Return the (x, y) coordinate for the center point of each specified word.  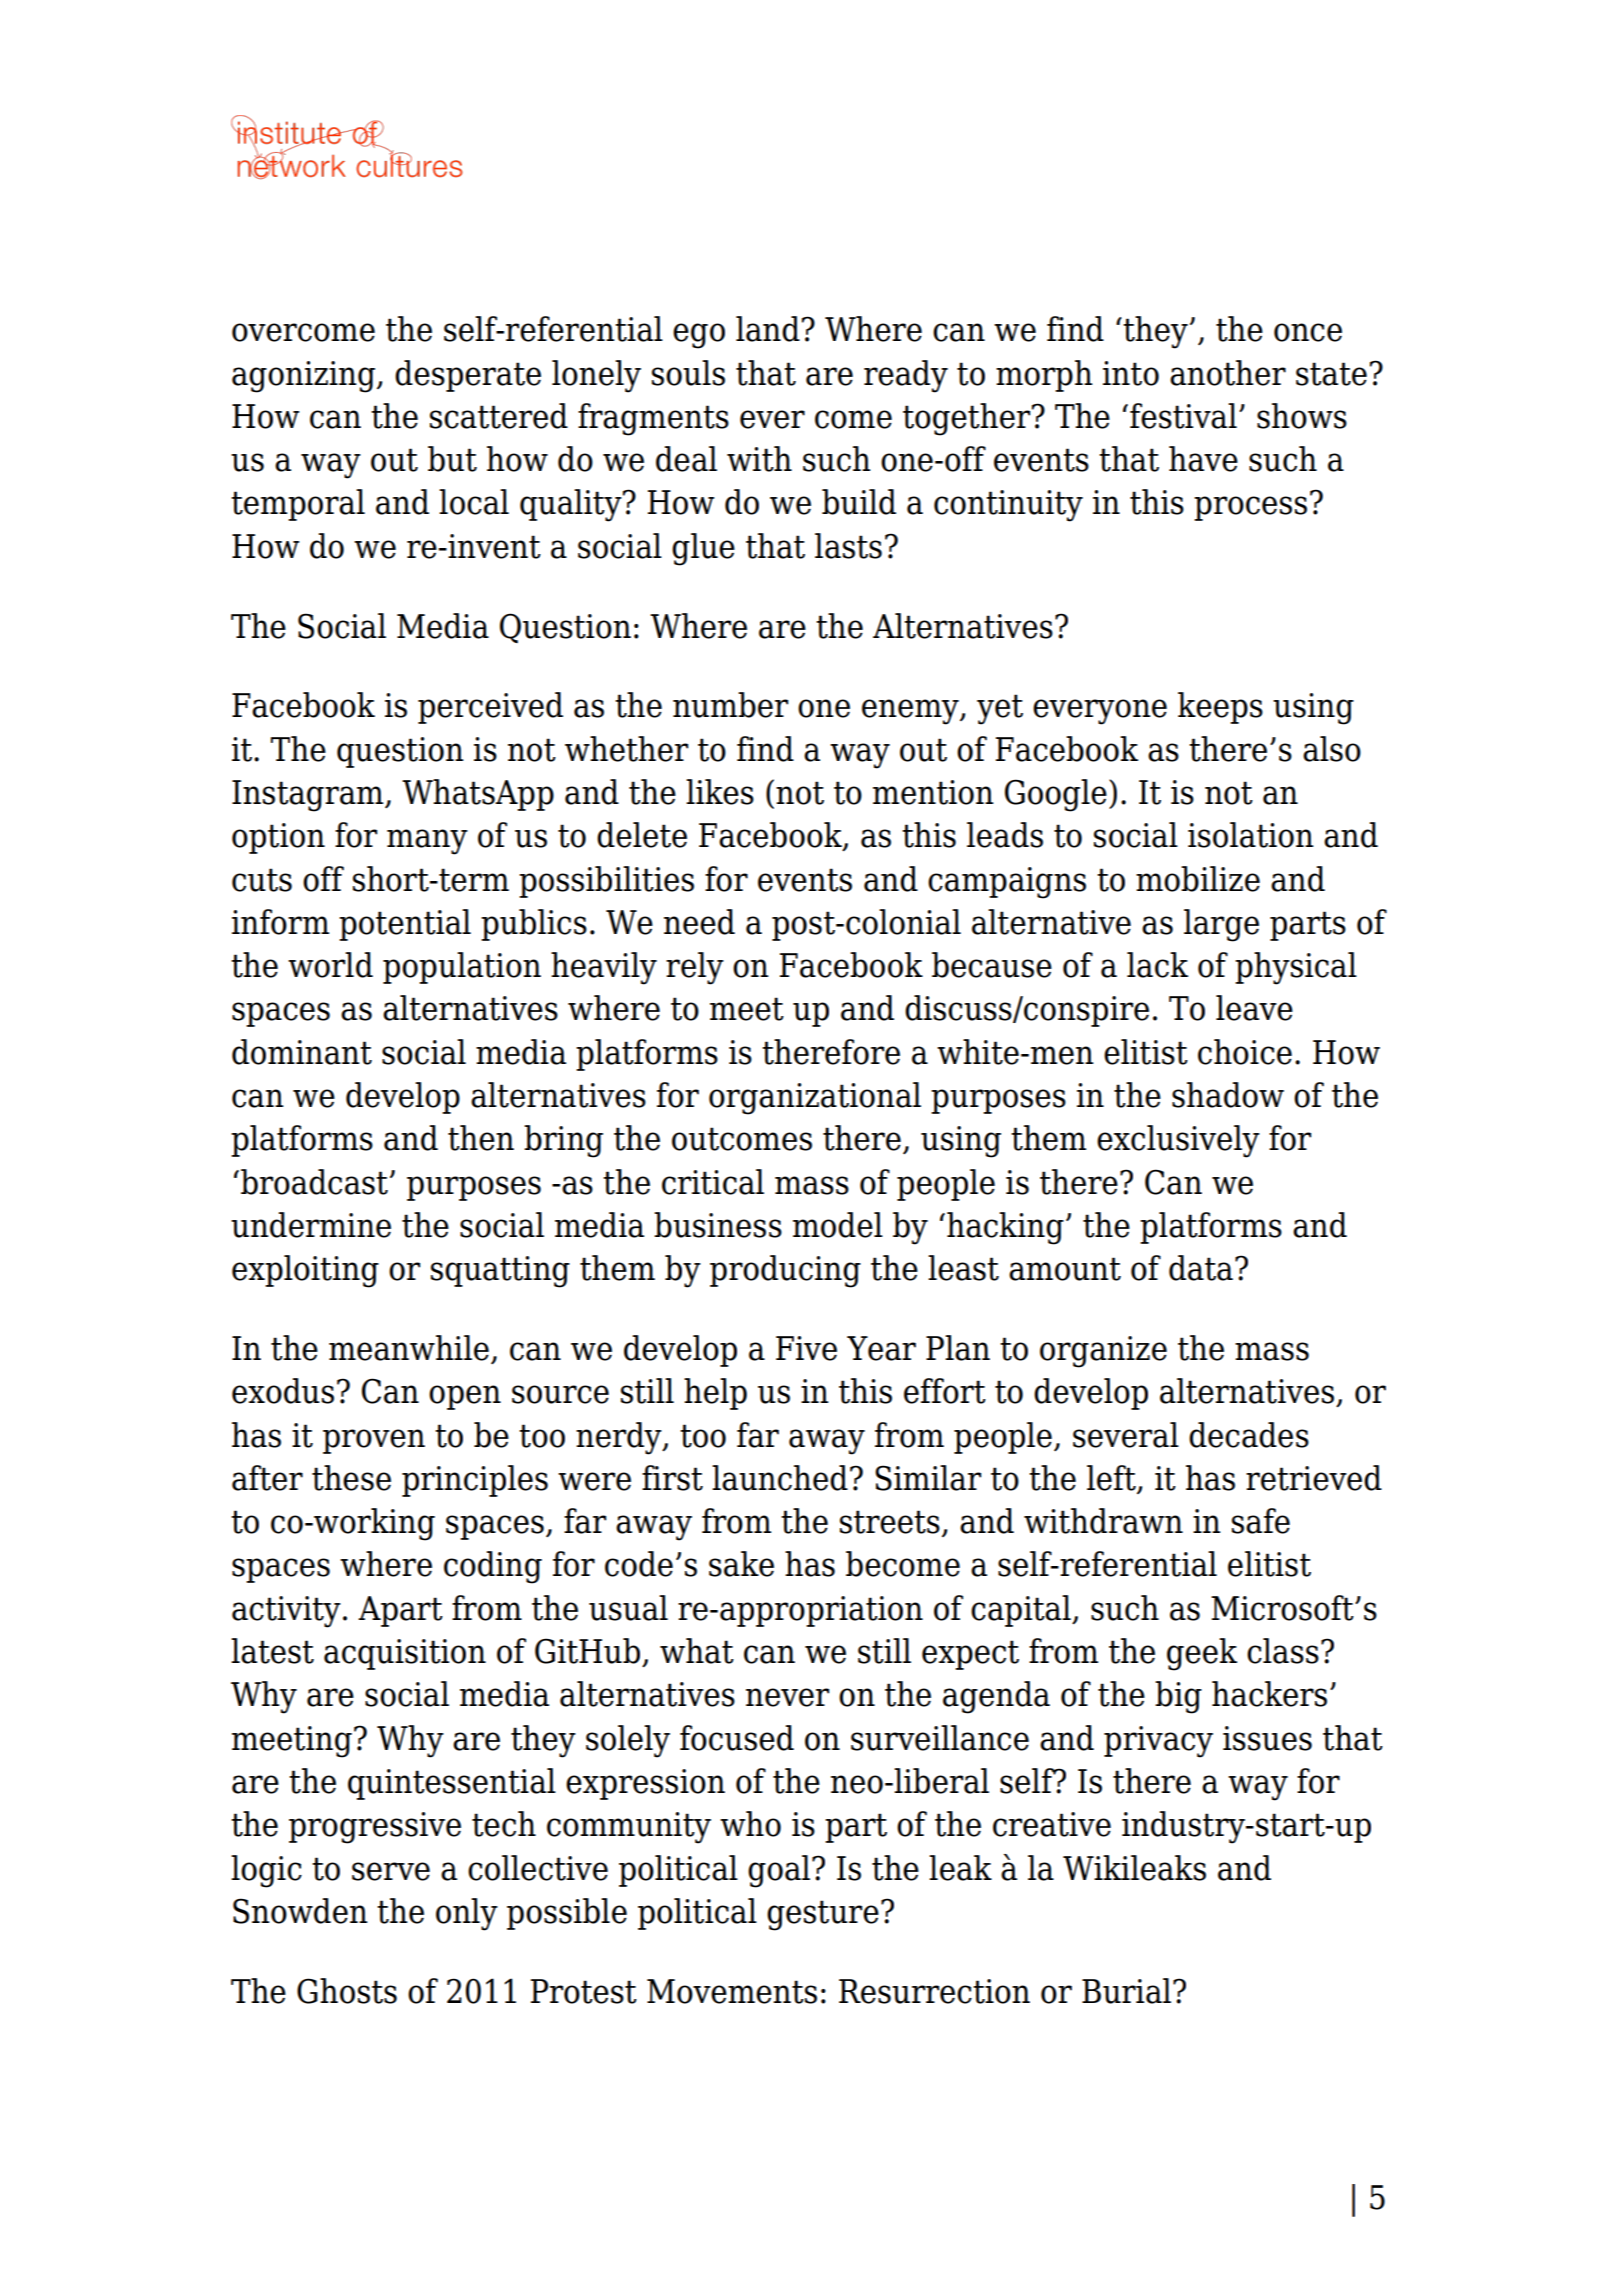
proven (374, 1441)
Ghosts (347, 1991)
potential (405, 925)
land (768, 329)
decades (1249, 1435)
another (1228, 373)
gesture (823, 1915)
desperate (468, 376)
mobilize (1198, 879)
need (699, 922)
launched (780, 1478)
